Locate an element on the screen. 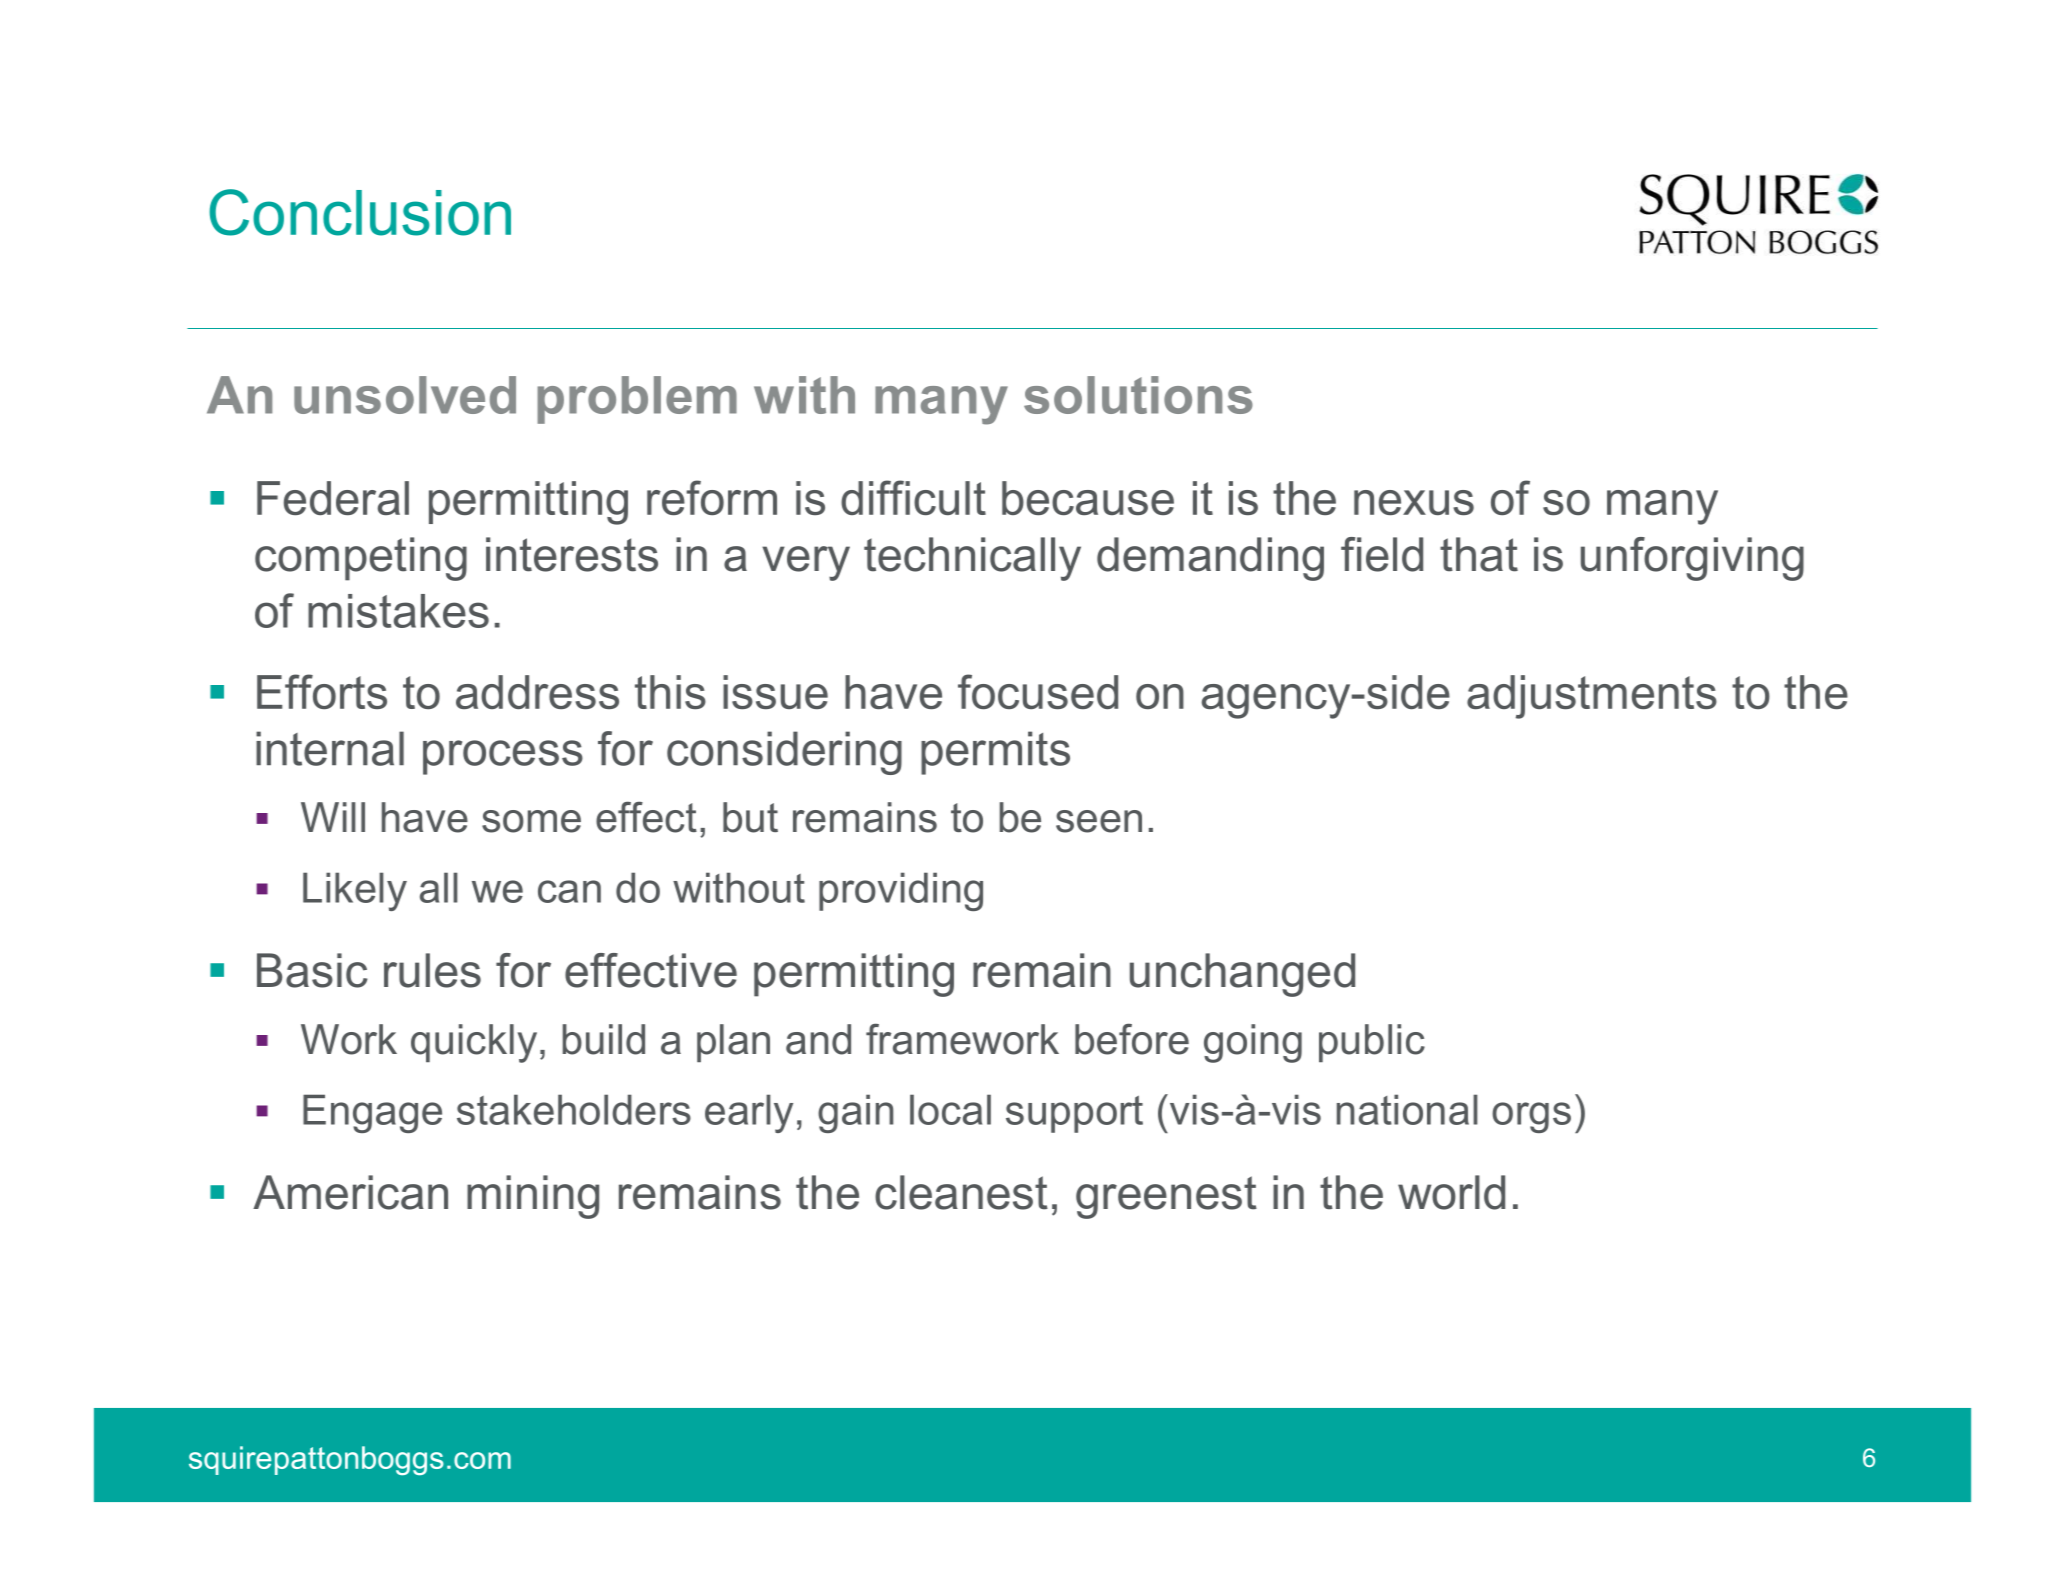 This screenshot has width=2065, height=1596. nexus is located at coordinates (1414, 502).
